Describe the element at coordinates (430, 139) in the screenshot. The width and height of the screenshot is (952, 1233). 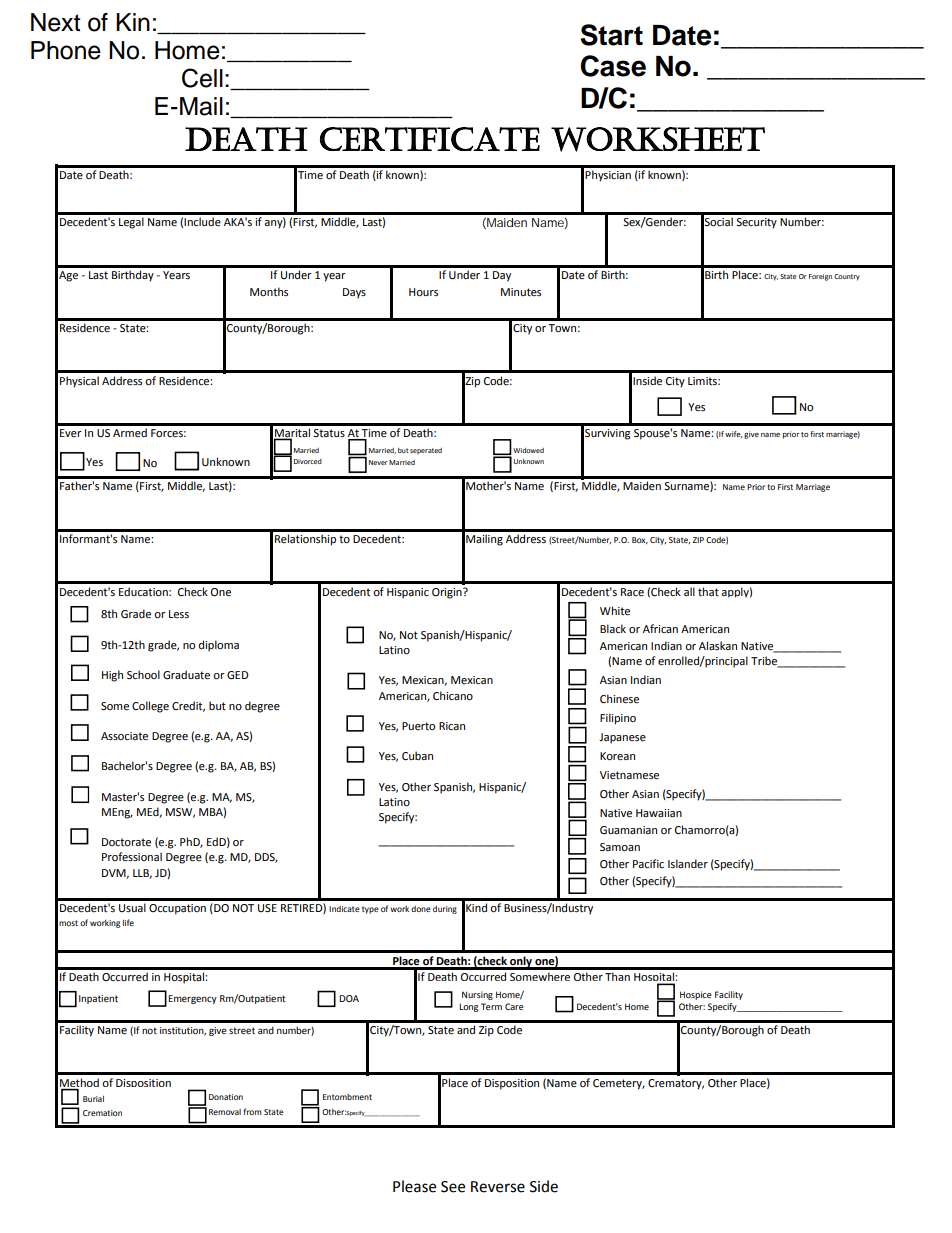
I see `CERTIFICATE` at that location.
